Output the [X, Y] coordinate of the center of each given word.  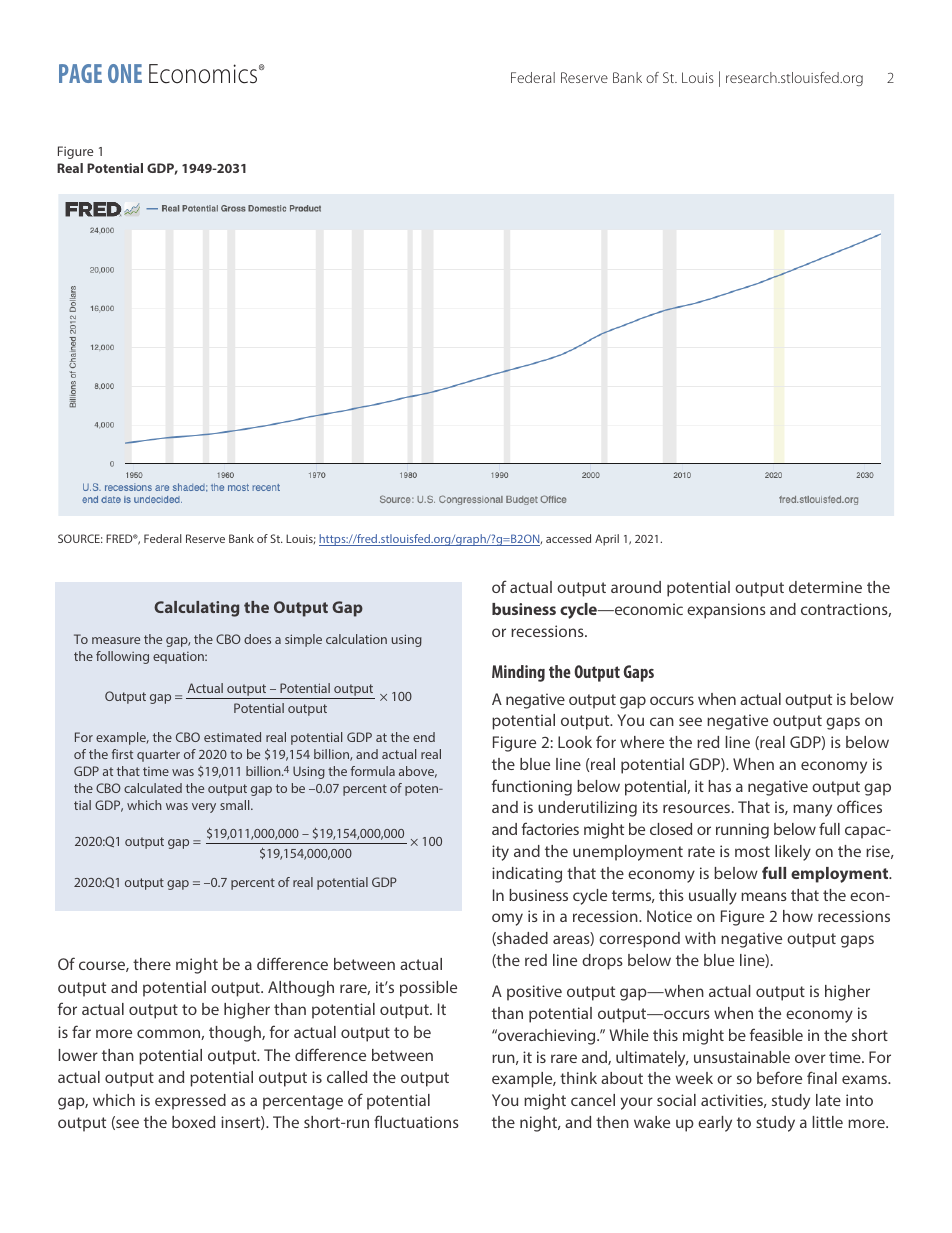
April [607, 540]
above [418, 772]
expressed [190, 1102]
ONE [125, 73]
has [719, 786]
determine [825, 587]
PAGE [80, 73]
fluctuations [416, 1121]
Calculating [196, 609]
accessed [568, 538]
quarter [158, 756]
